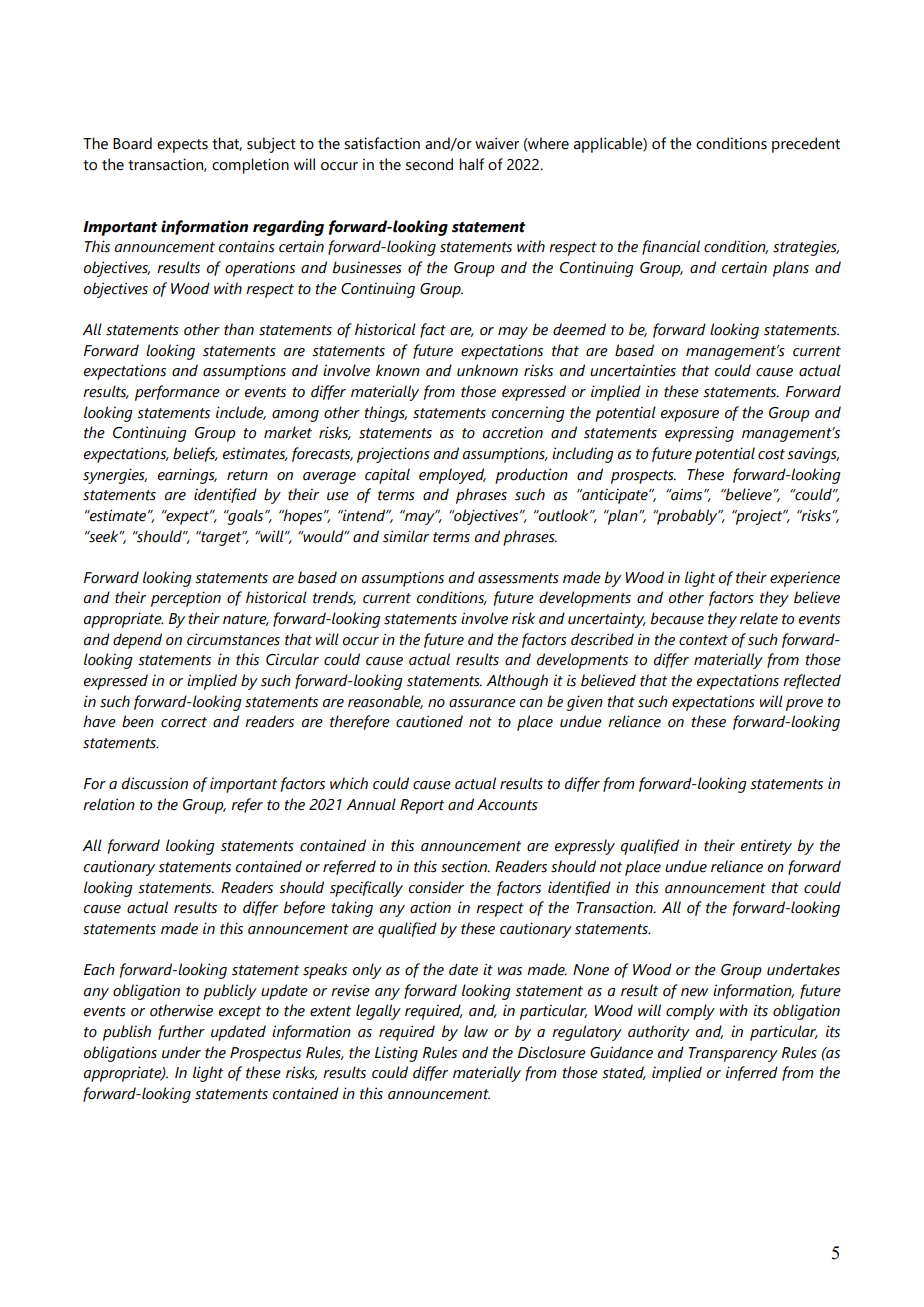 The width and height of the image is (924, 1307). Describe the element at coordinates (250, 166) in the image. I see `completion` at that location.
